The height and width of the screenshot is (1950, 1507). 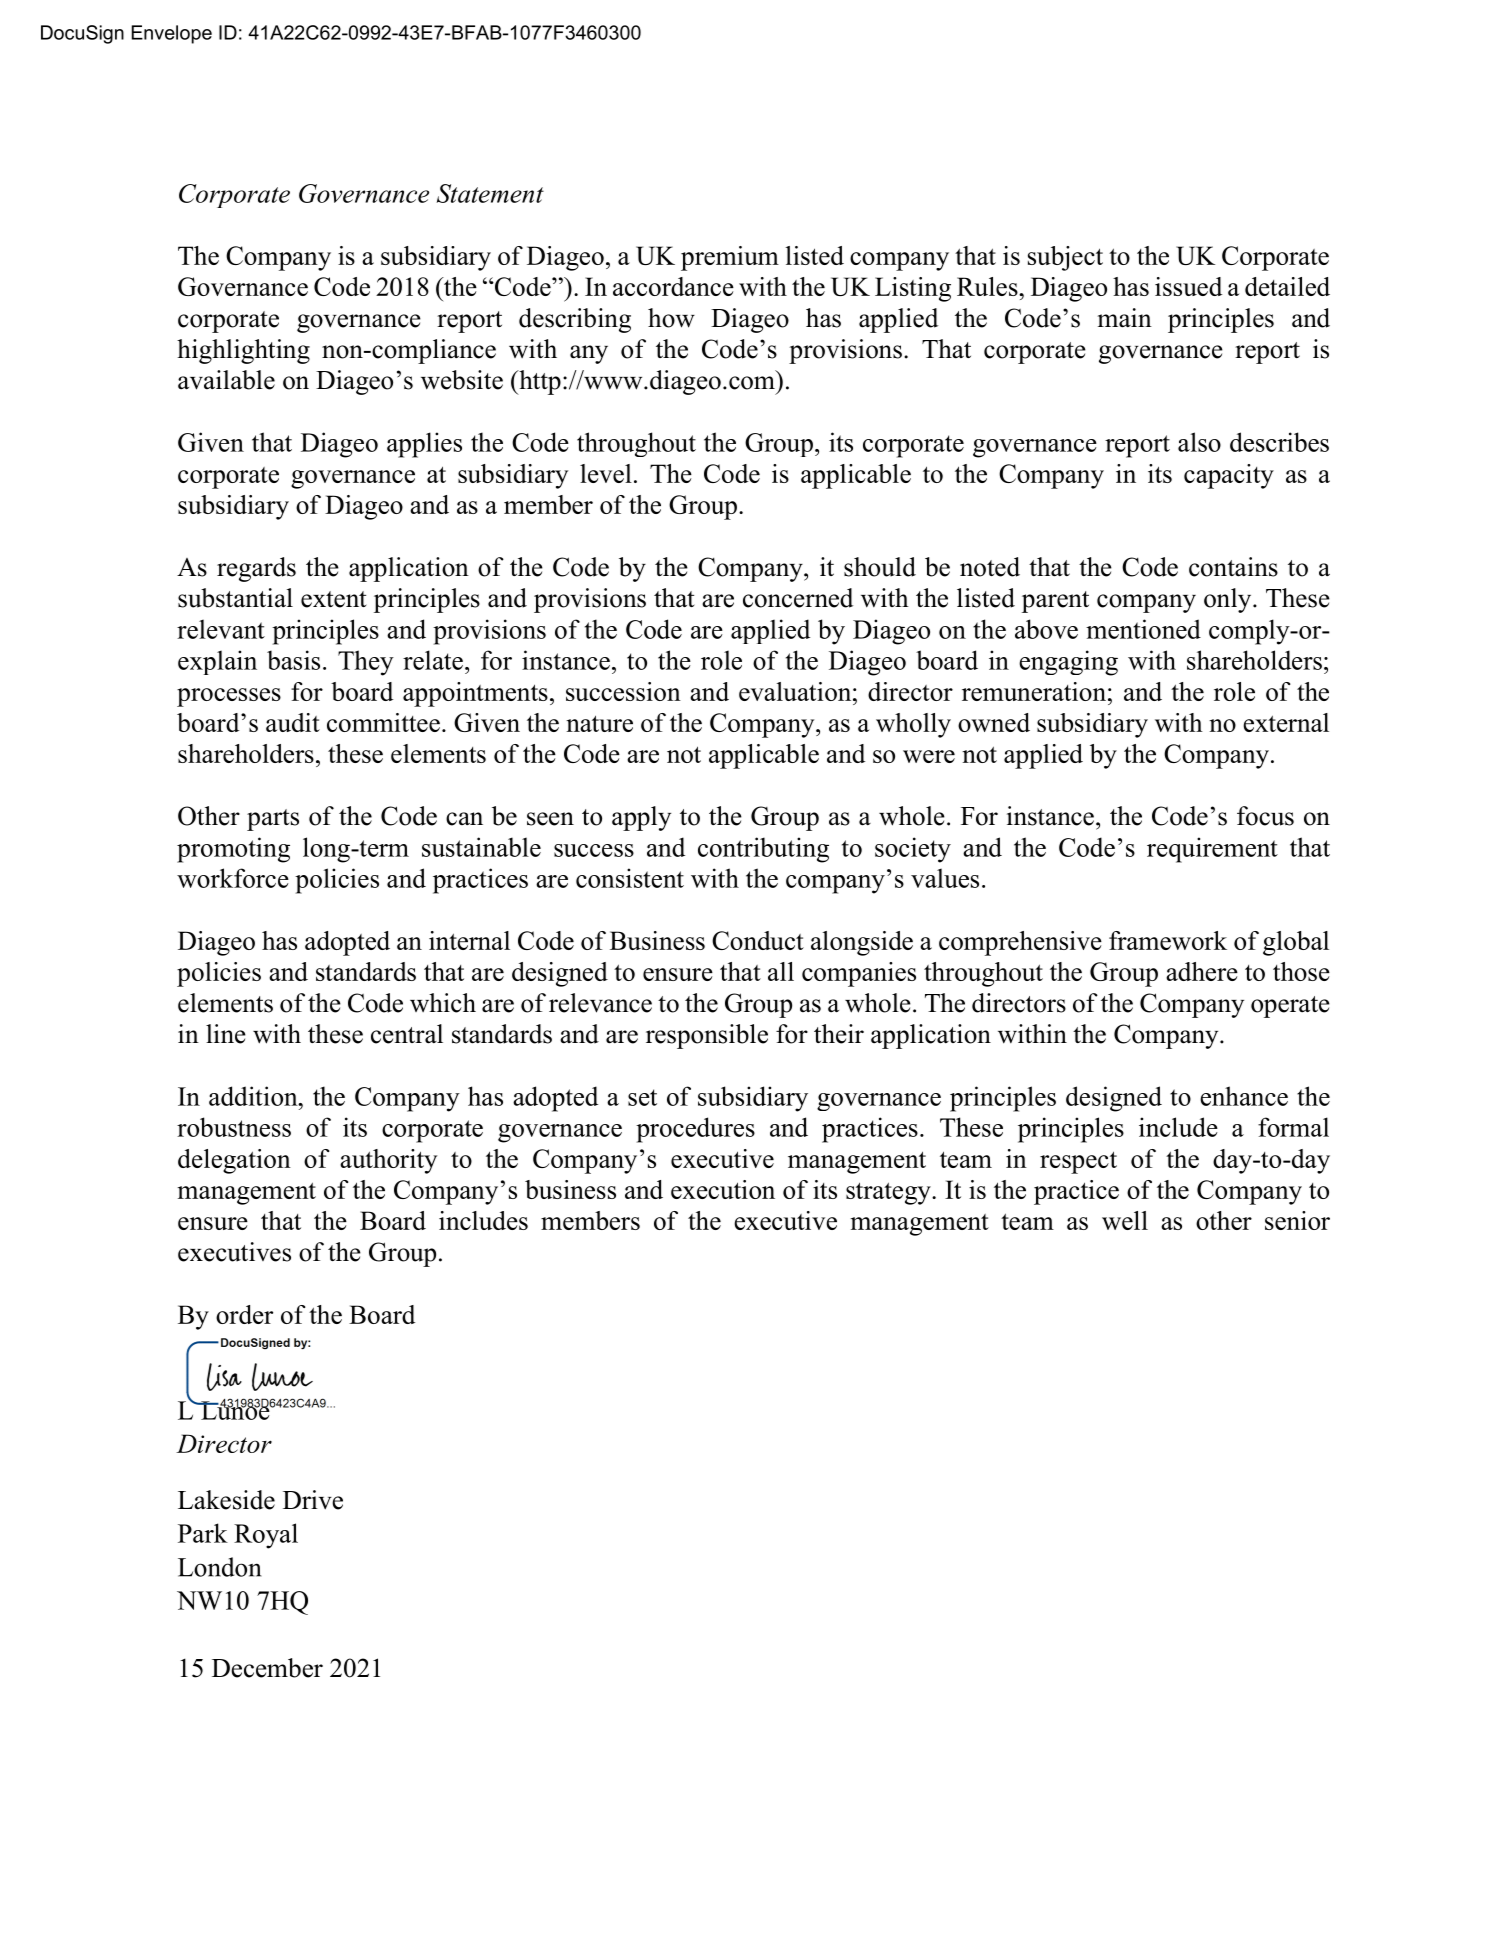 What do you see at coordinates (233, 878) in the screenshot?
I see `workforce` at bounding box center [233, 878].
